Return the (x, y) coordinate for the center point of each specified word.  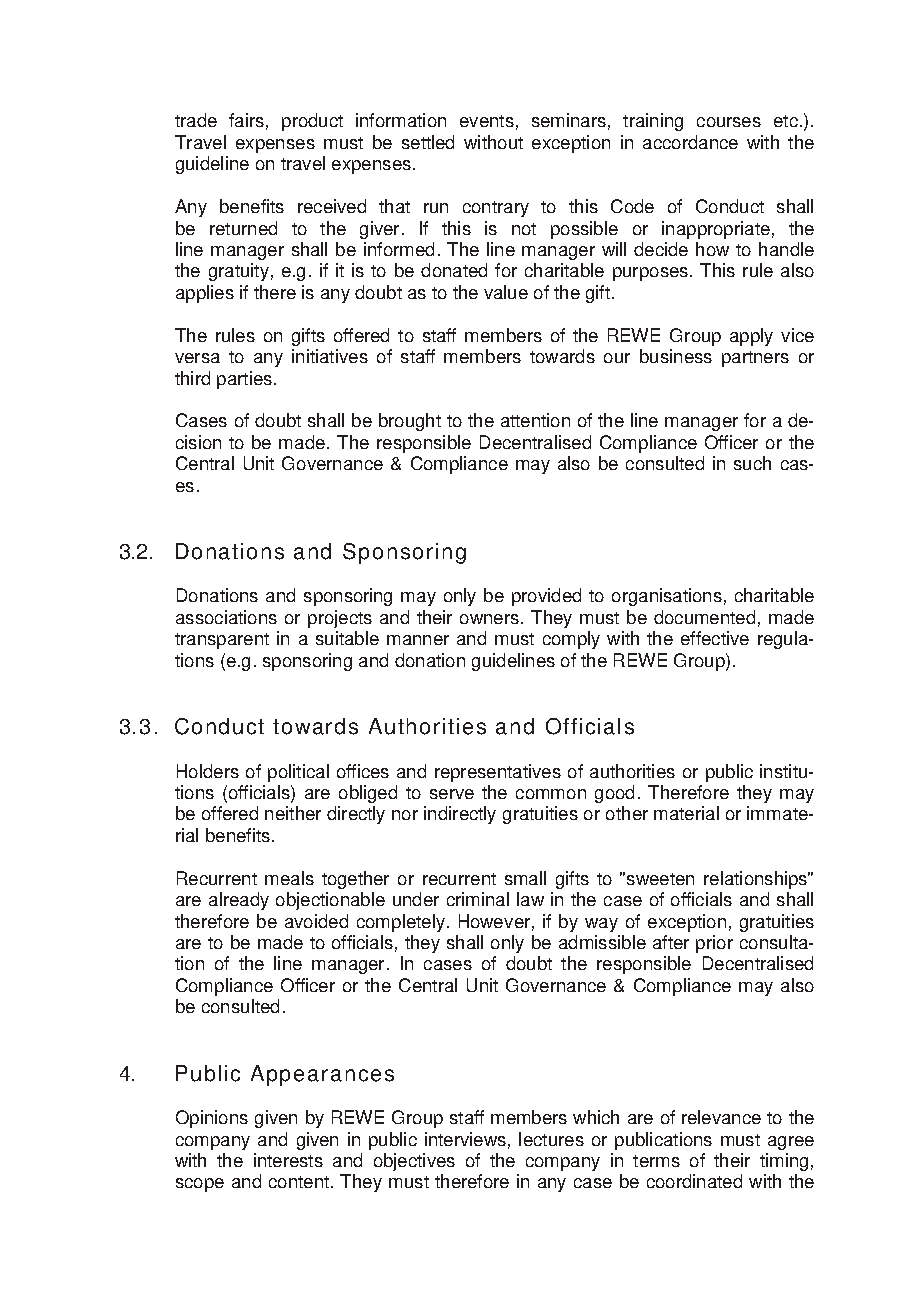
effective (715, 638)
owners (489, 619)
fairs (246, 120)
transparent (222, 641)
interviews (465, 1139)
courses (729, 122)
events (487, 121)
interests (288, 1160)
